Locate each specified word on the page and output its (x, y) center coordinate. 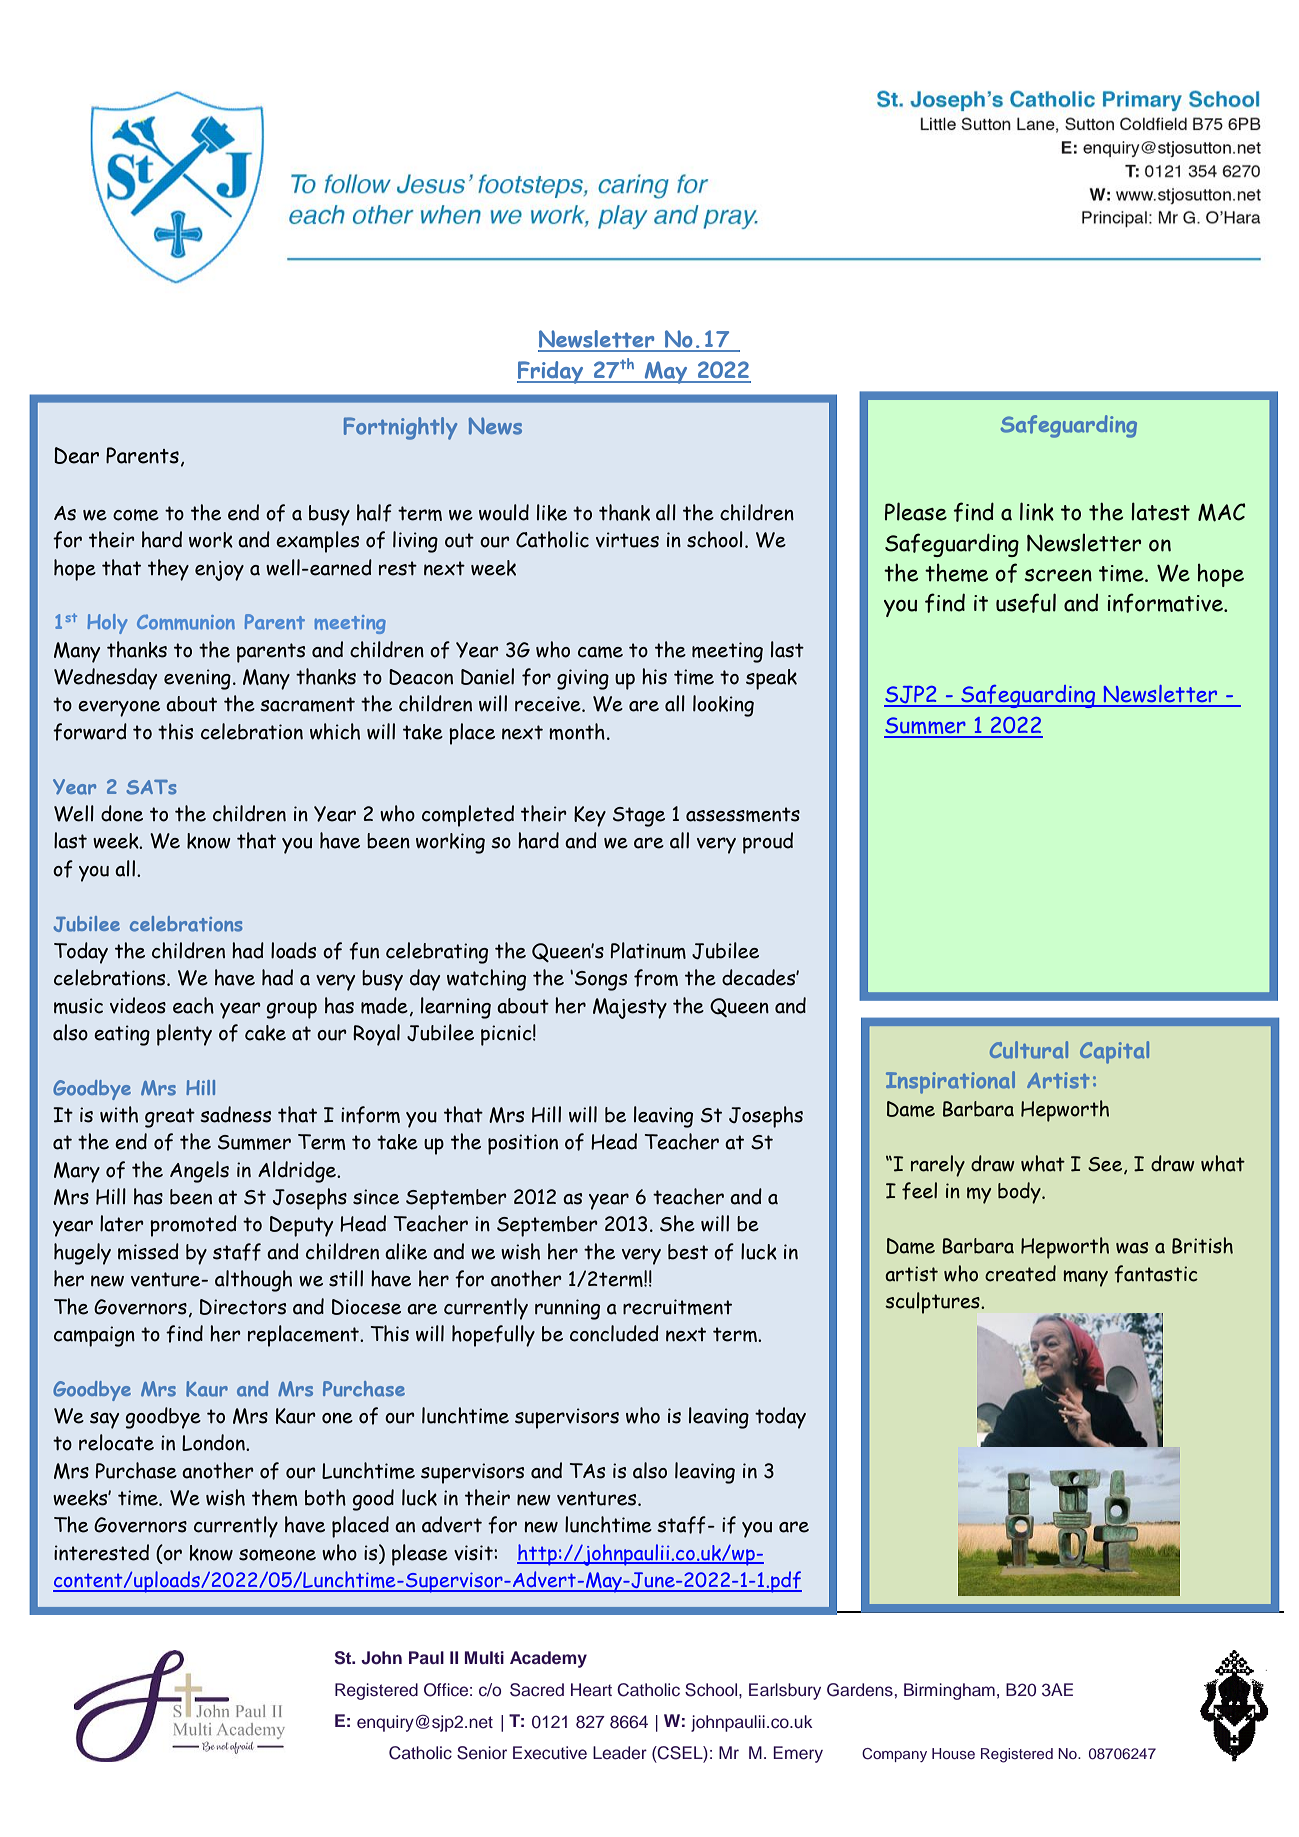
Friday (551, 372)
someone (277, 1555)
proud (768, 843)
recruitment (677, 1307)
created (1020, 1273)
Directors (243, 1307)
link (1037, 511)
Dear (76, 455)
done (122, 813)
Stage (639, 817)
